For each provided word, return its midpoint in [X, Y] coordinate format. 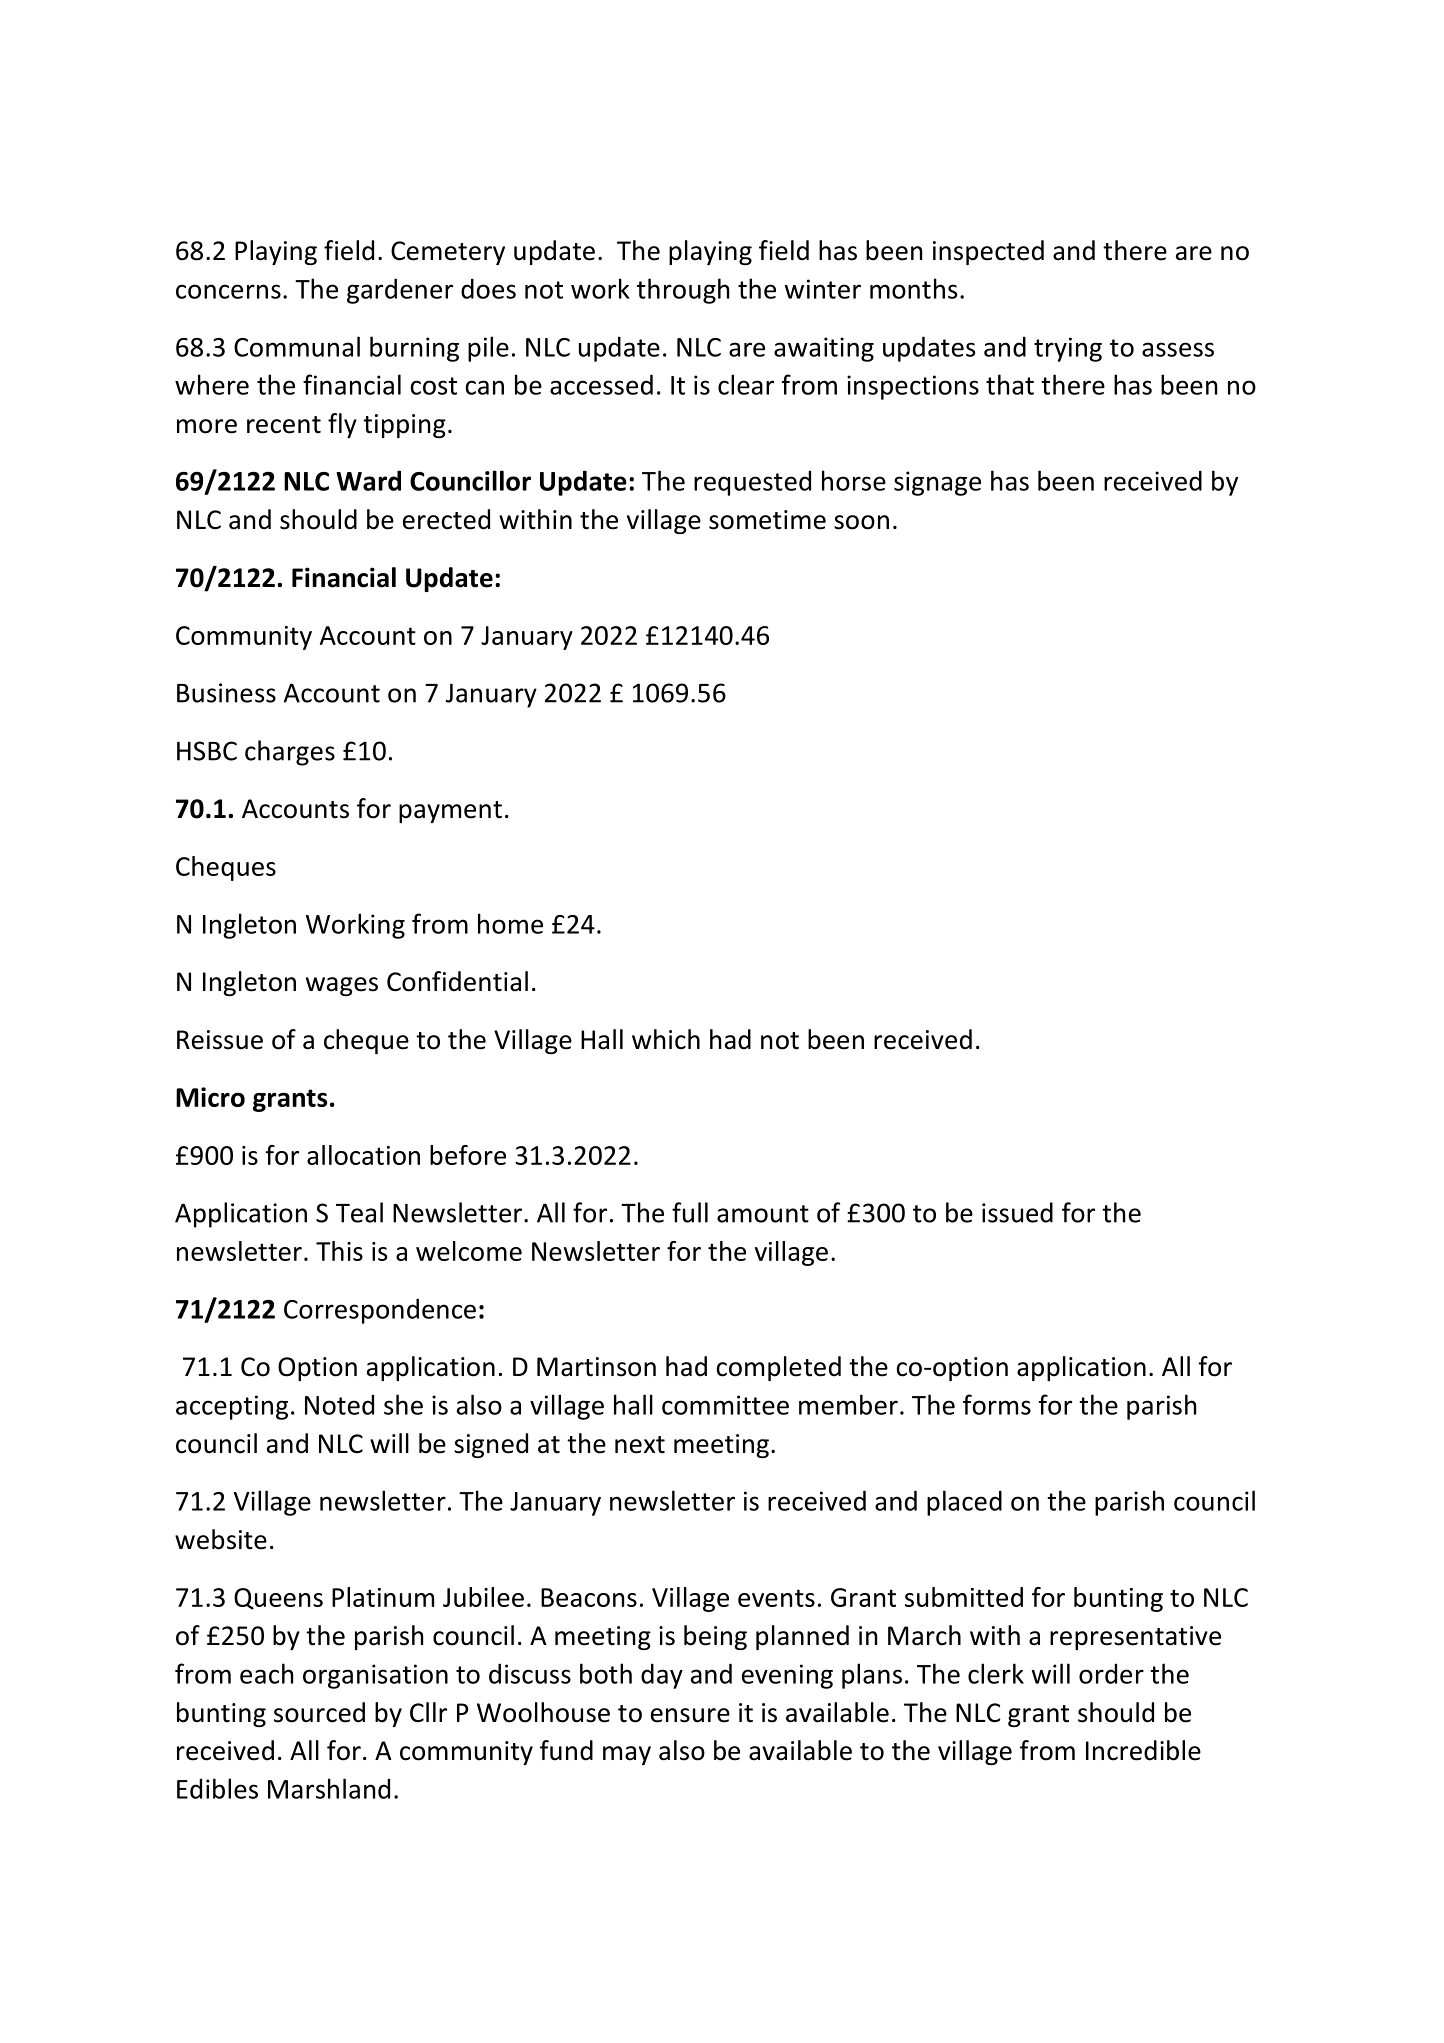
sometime [767, 520]
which [666, 1039]
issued [1017, 1212]
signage [937, 483]
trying [1068, 349]
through [683, 291]
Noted [339, 1404]
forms [997, 1404]
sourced [319, 1712]
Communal [297, 346]
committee [725, 1405]
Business [226, 693]
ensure [690, 1715]
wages [342, 986]
